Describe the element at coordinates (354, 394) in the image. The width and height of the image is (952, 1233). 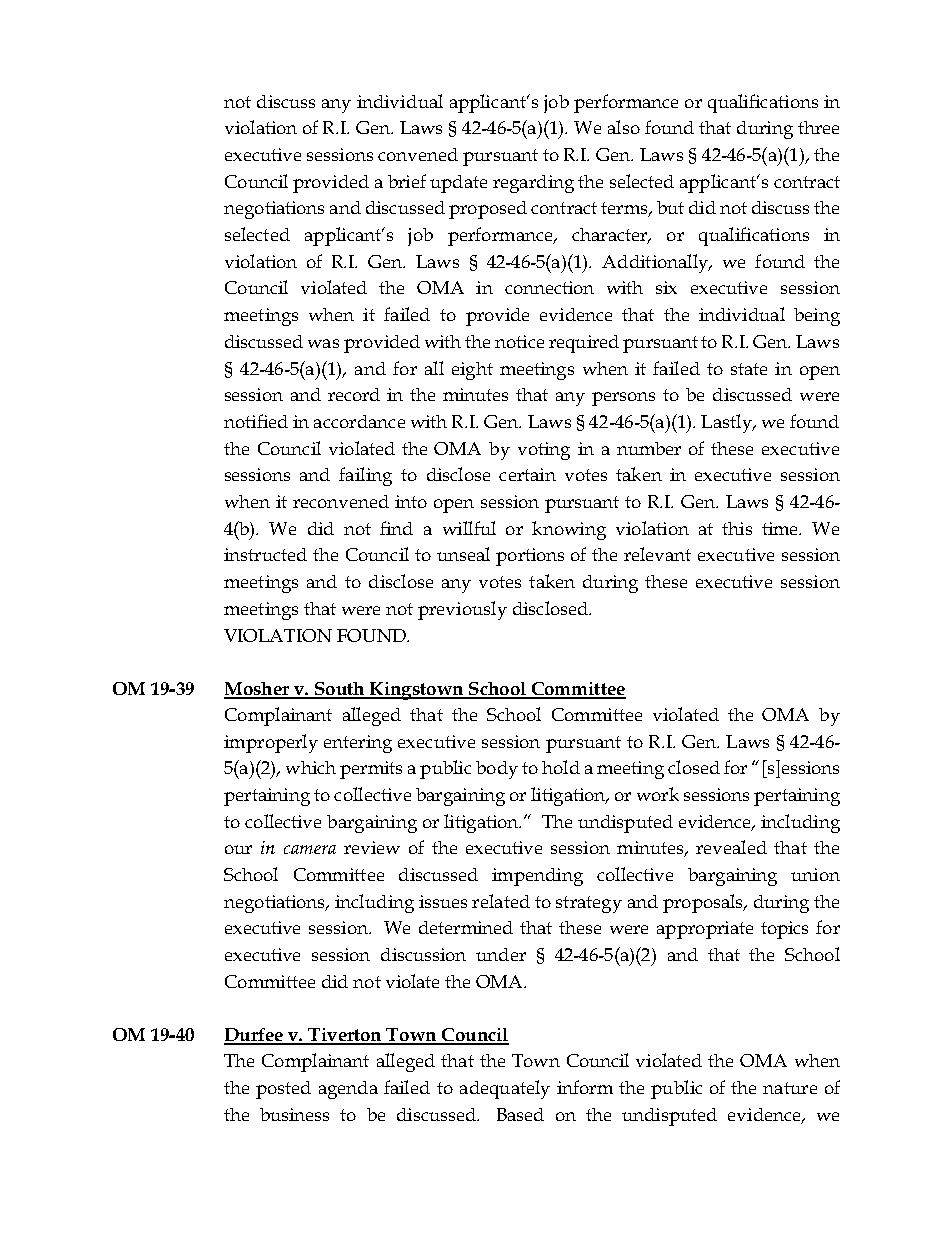
I see `record` at that location.
